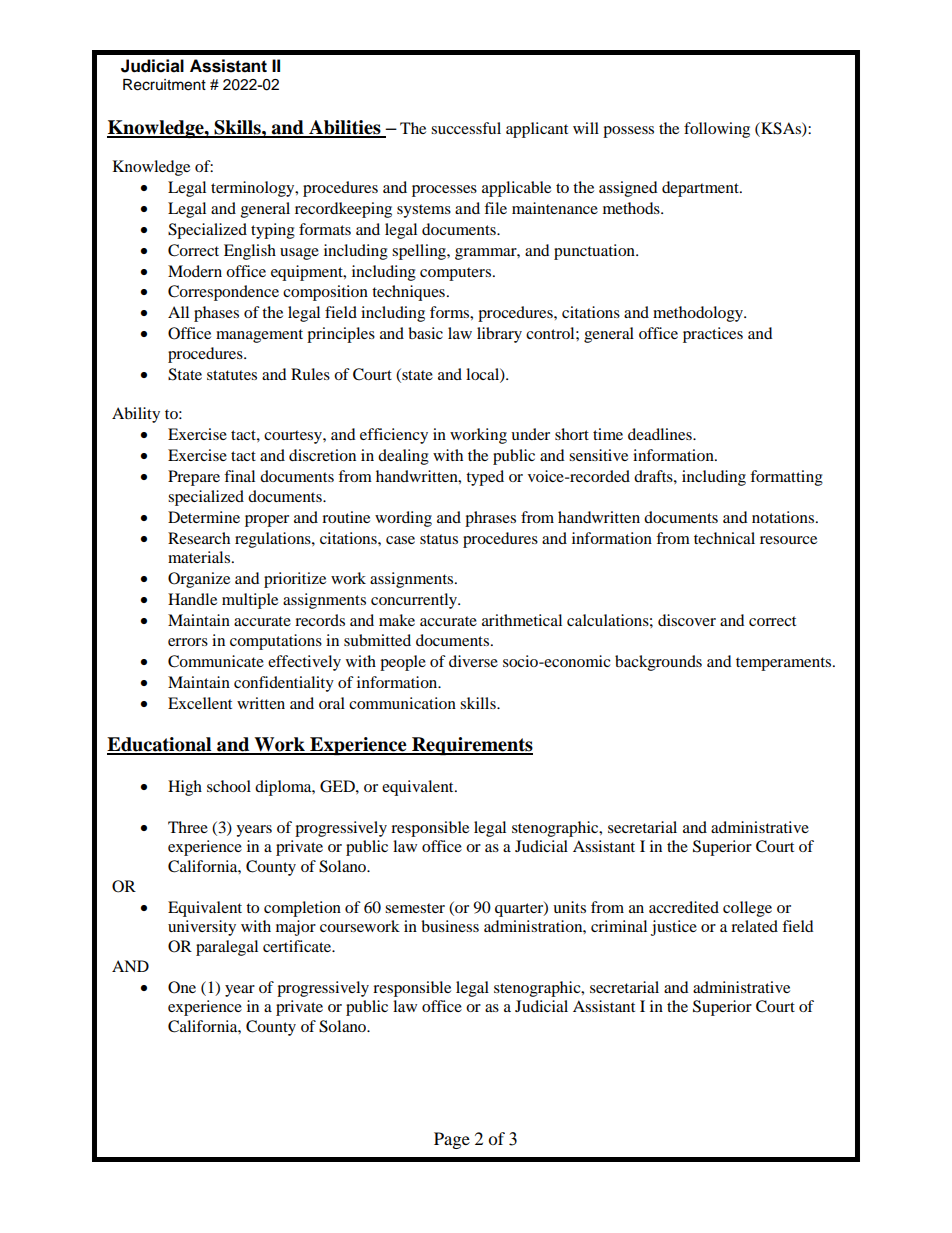  Describe the element at coordinates (466, 128) in the screenshot. I see `successful` at that location.
